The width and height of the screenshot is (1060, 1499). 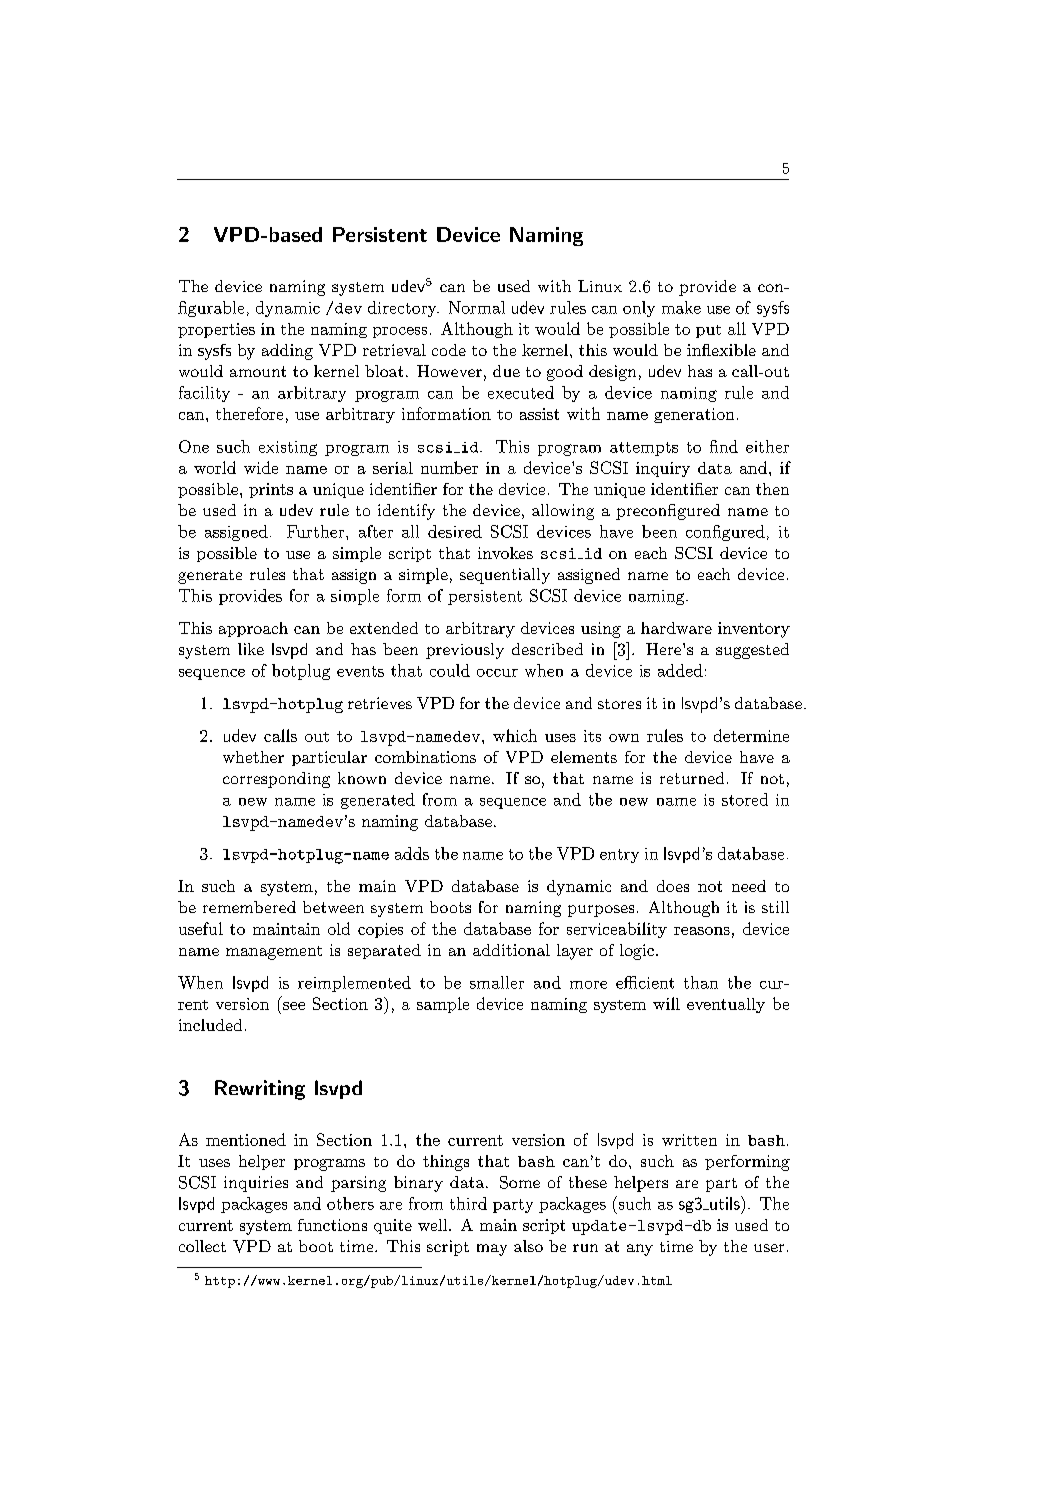 I want to click on see, so click(x=294, y=1006).
